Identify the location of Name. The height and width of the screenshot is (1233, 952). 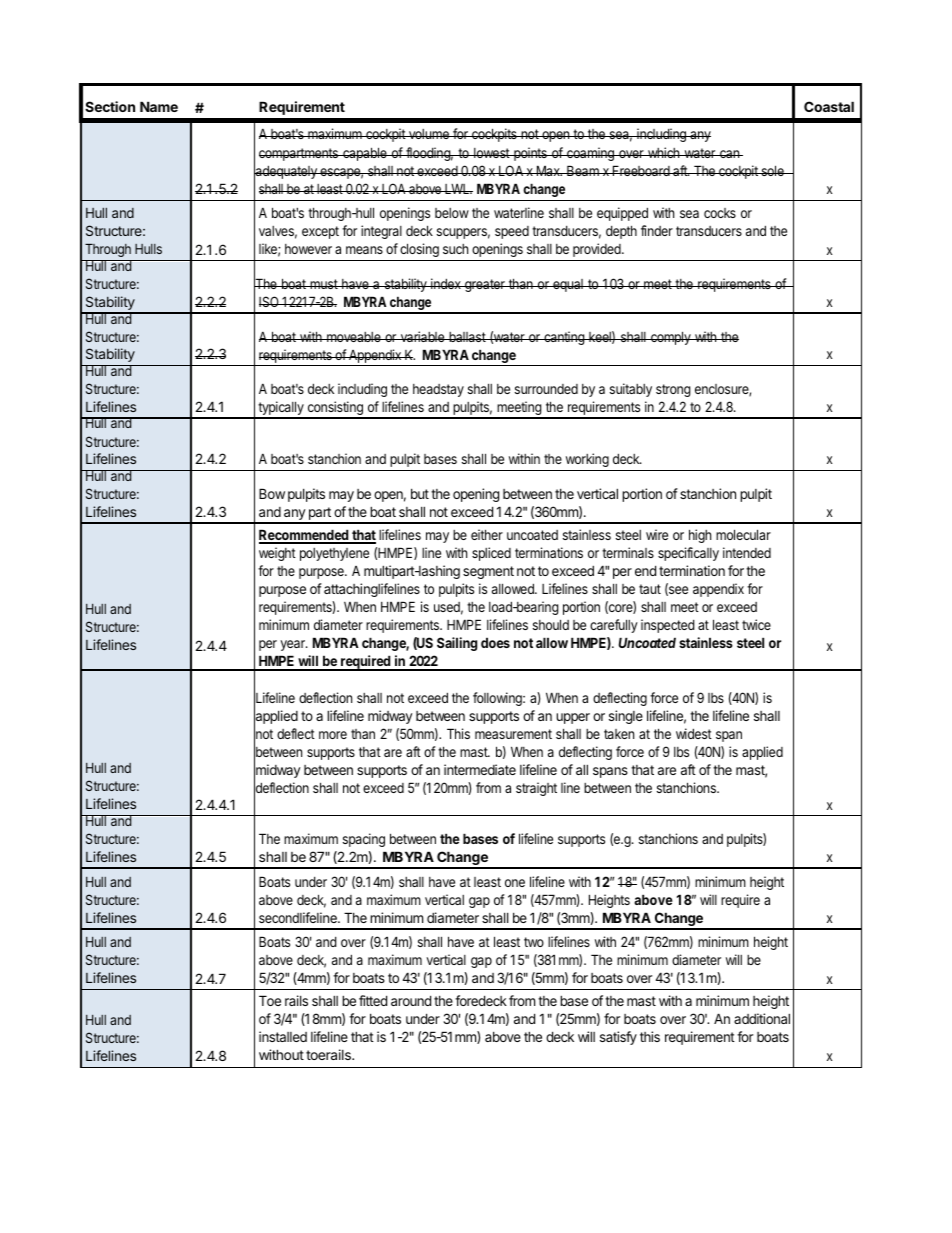
(159, 106).
